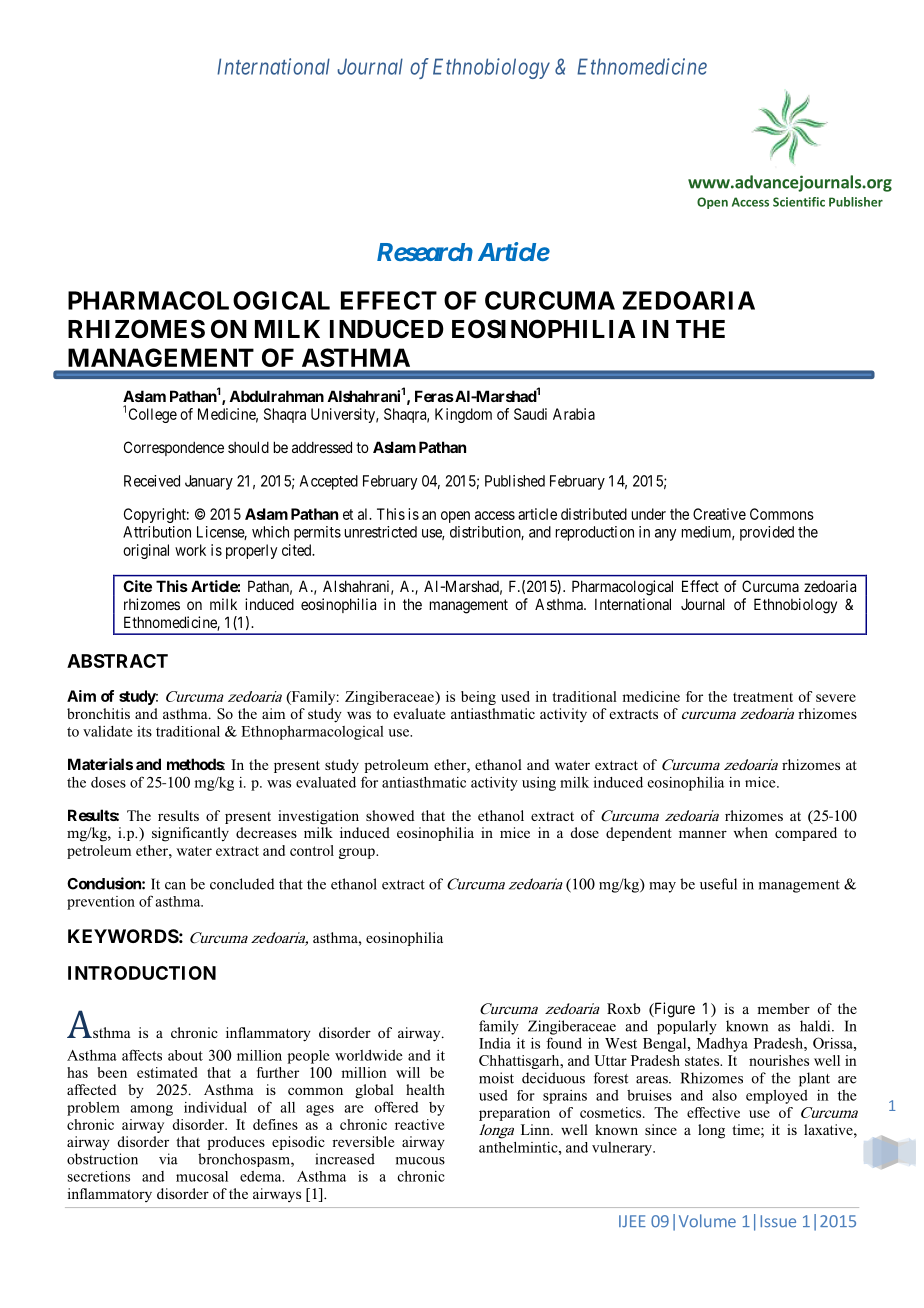  Describe the element at coordinates (425, 252) in the screenshot. I see `Research` at that location.
